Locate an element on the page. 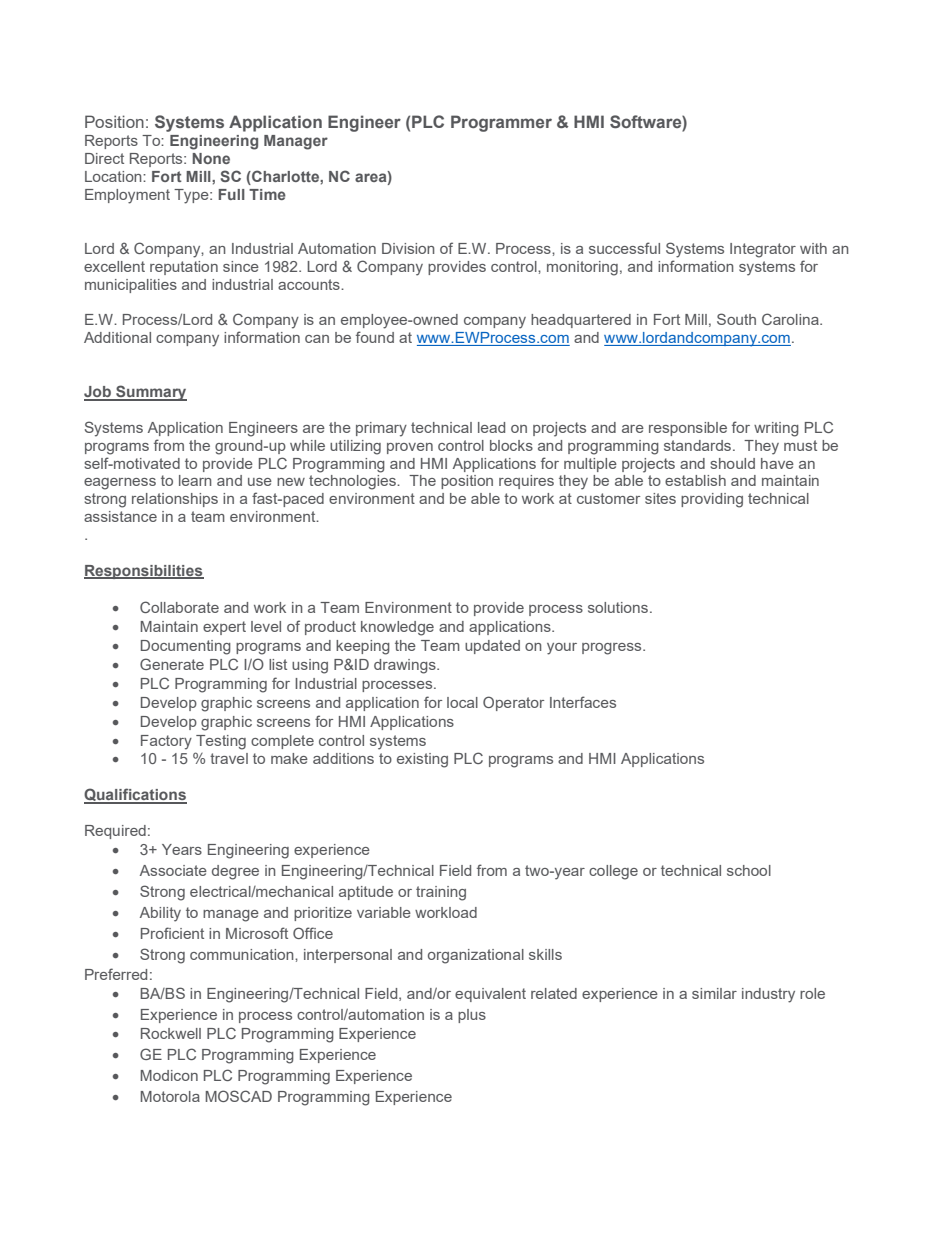  knowledge is located at coordinates (397, 628).
